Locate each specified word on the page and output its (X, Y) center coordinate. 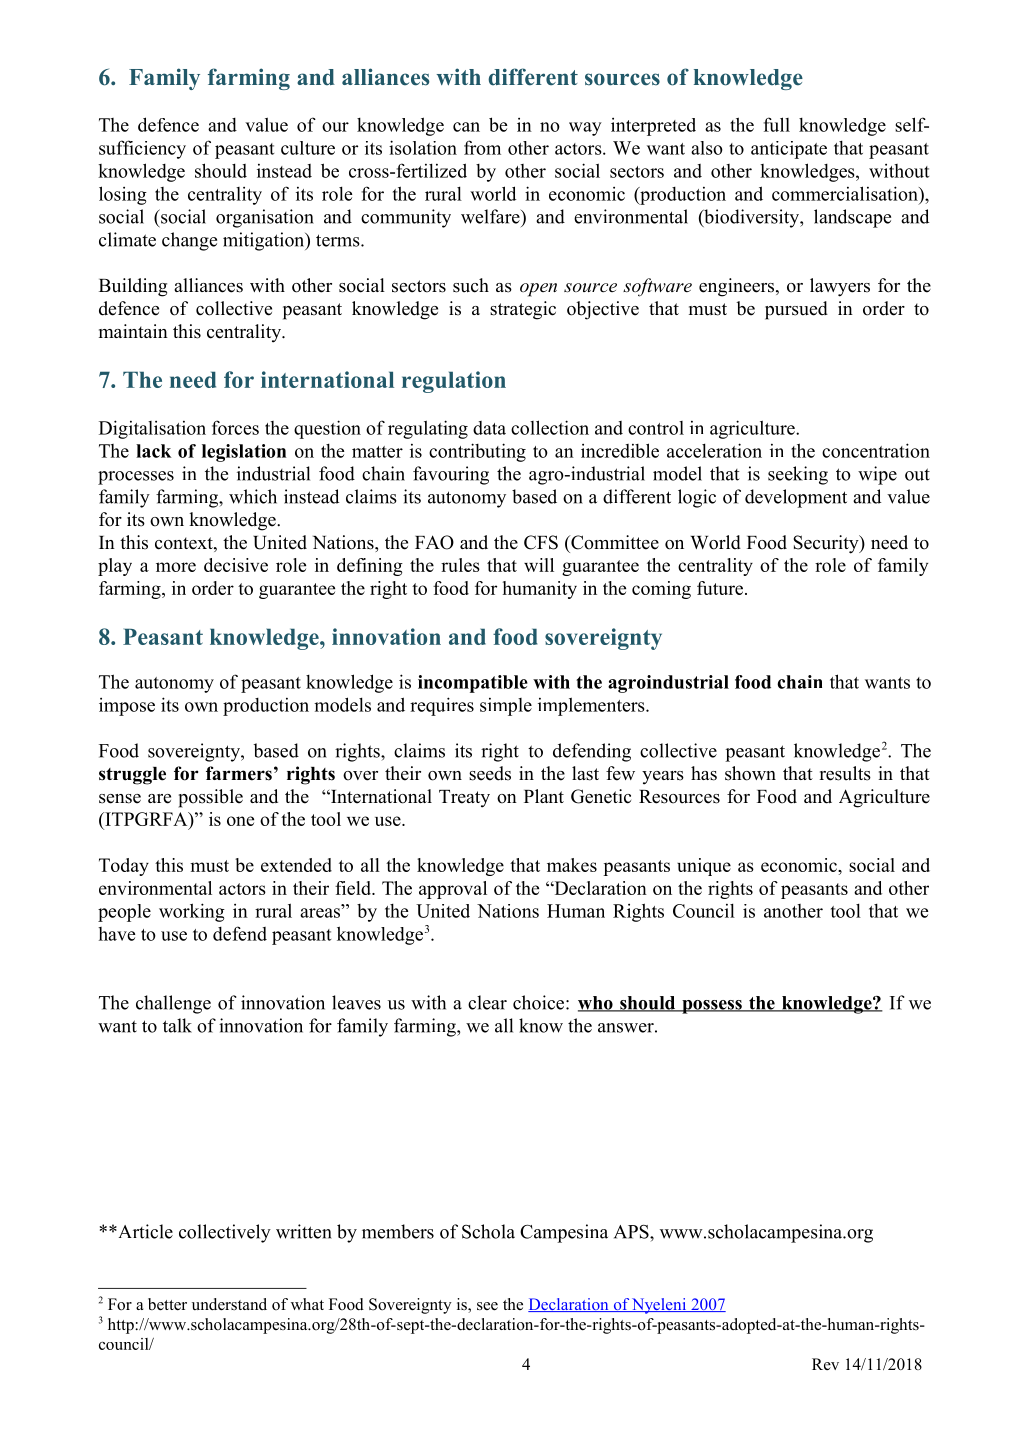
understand (229, 1304)
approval (453, 890)
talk (177, 1025)
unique (704, 867)
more (176, 567)
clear (487, 1002)
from (482, 147)
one (240, 821)
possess (712, 1007)
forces (235, 427)
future (721, 588)
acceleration (714, 450)
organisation (265, 218)
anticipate (789, 150)
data (489, 428)
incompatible (473, 684)
